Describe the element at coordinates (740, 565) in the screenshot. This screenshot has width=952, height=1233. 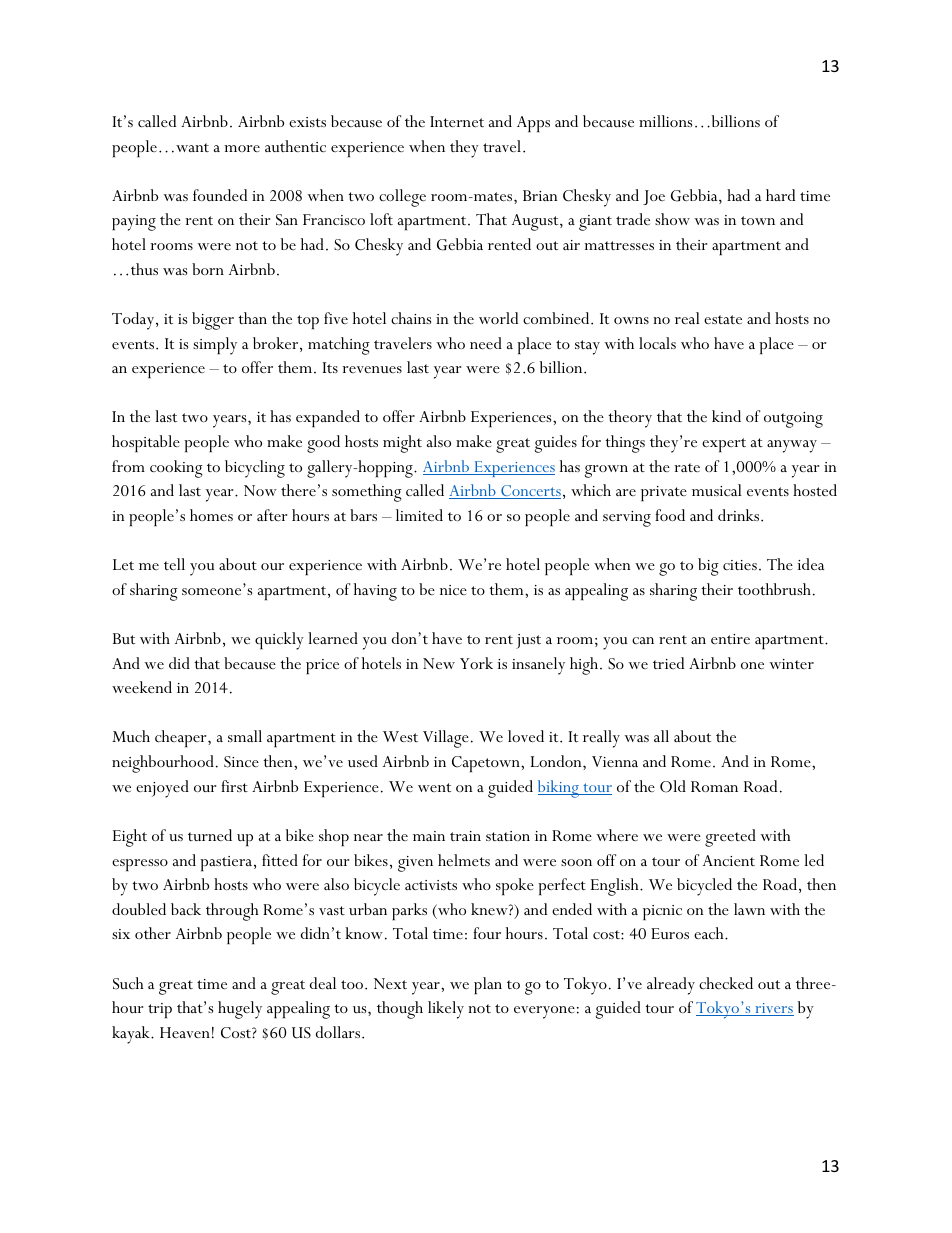
I see `cities` at that location.
